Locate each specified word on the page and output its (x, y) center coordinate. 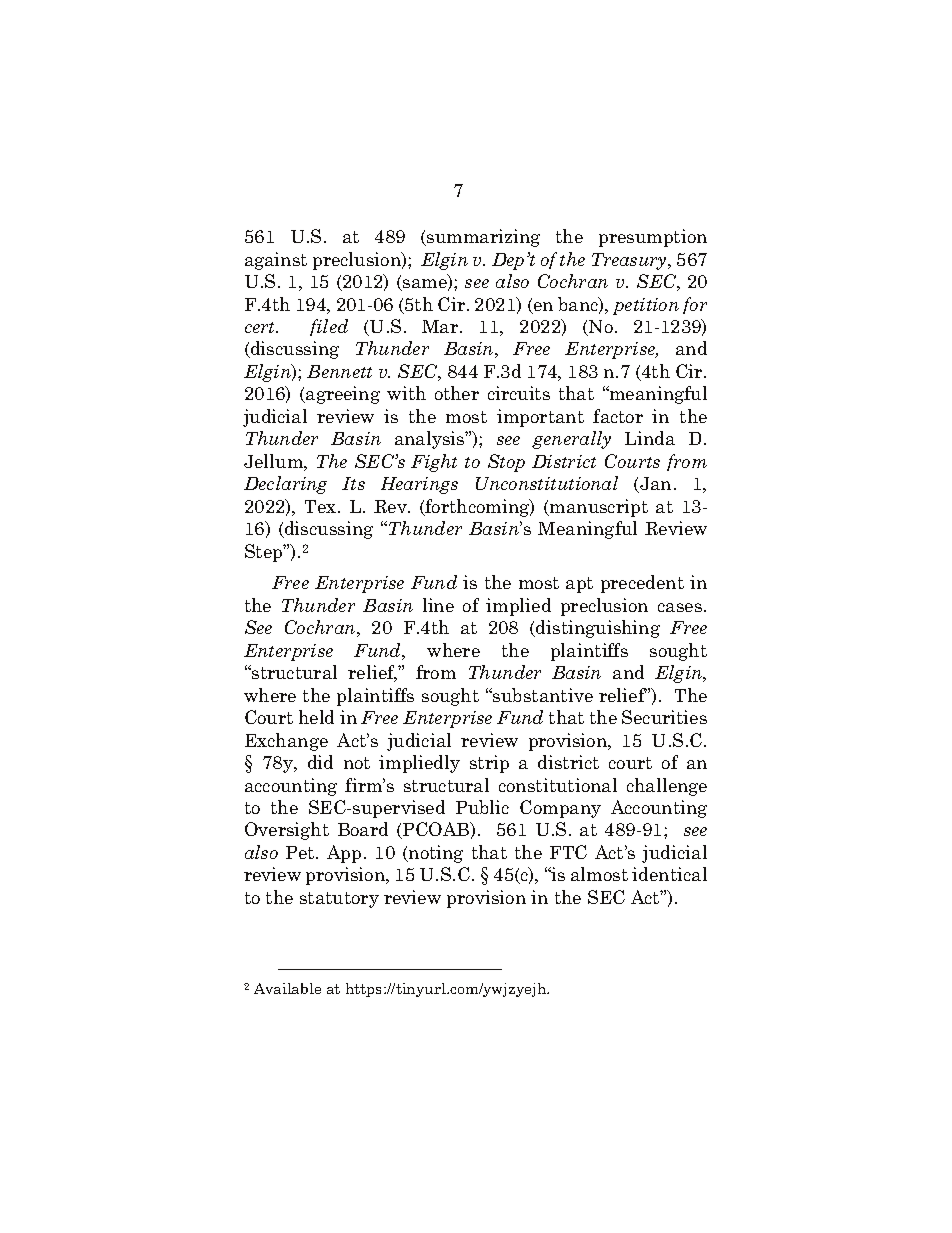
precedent (642, 584)
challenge (667, 787)
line (438, 605)
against (276, 261)
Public (482, 807)
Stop (506, 463)
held (316, 717)
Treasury (630, 261)
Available (287, 988)
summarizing (482, 238)
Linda (650, 438)
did (320, 762)
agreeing (342, 395)
